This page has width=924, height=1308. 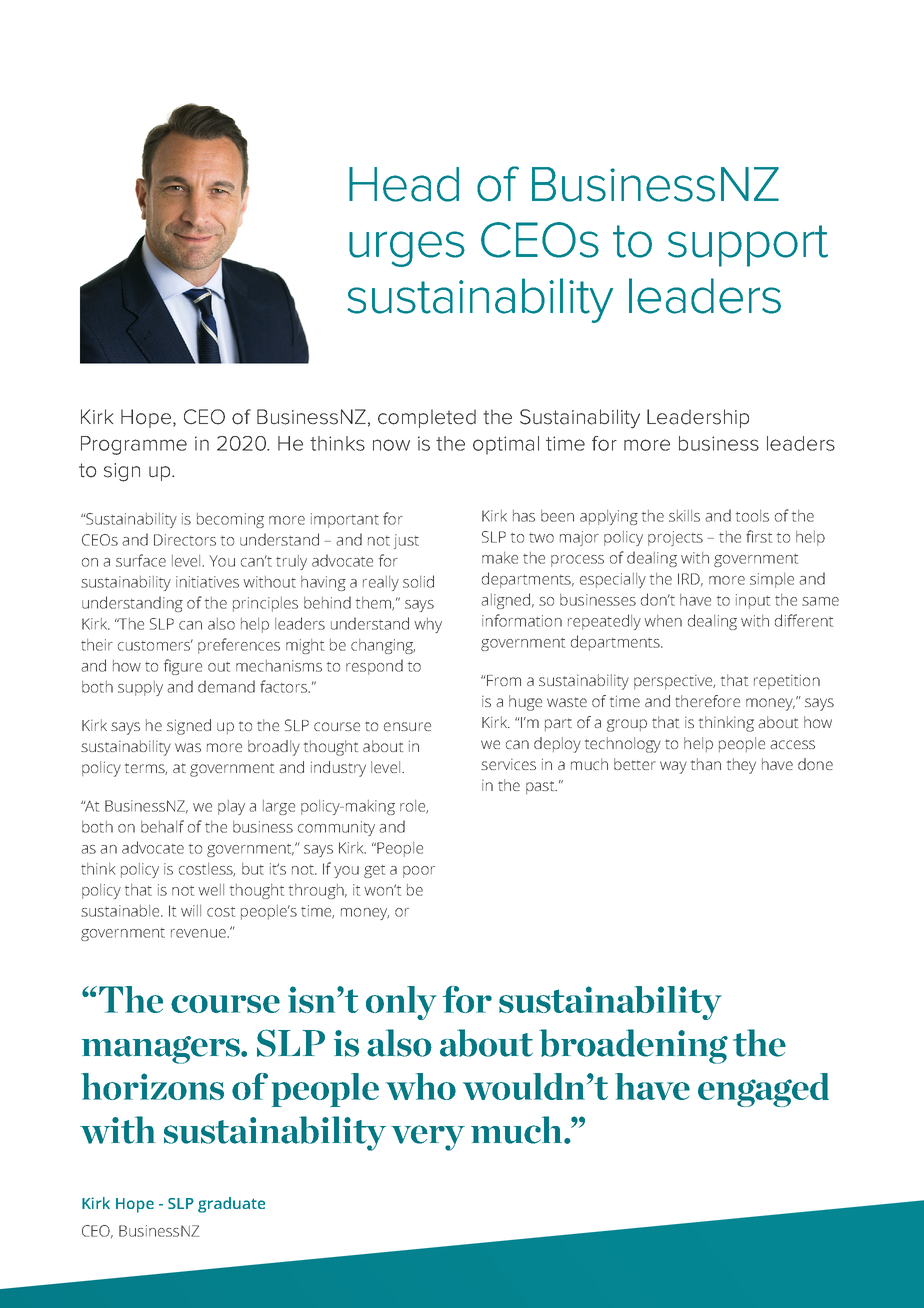 I want to click on graduate, so click(x=231, y=1205).
